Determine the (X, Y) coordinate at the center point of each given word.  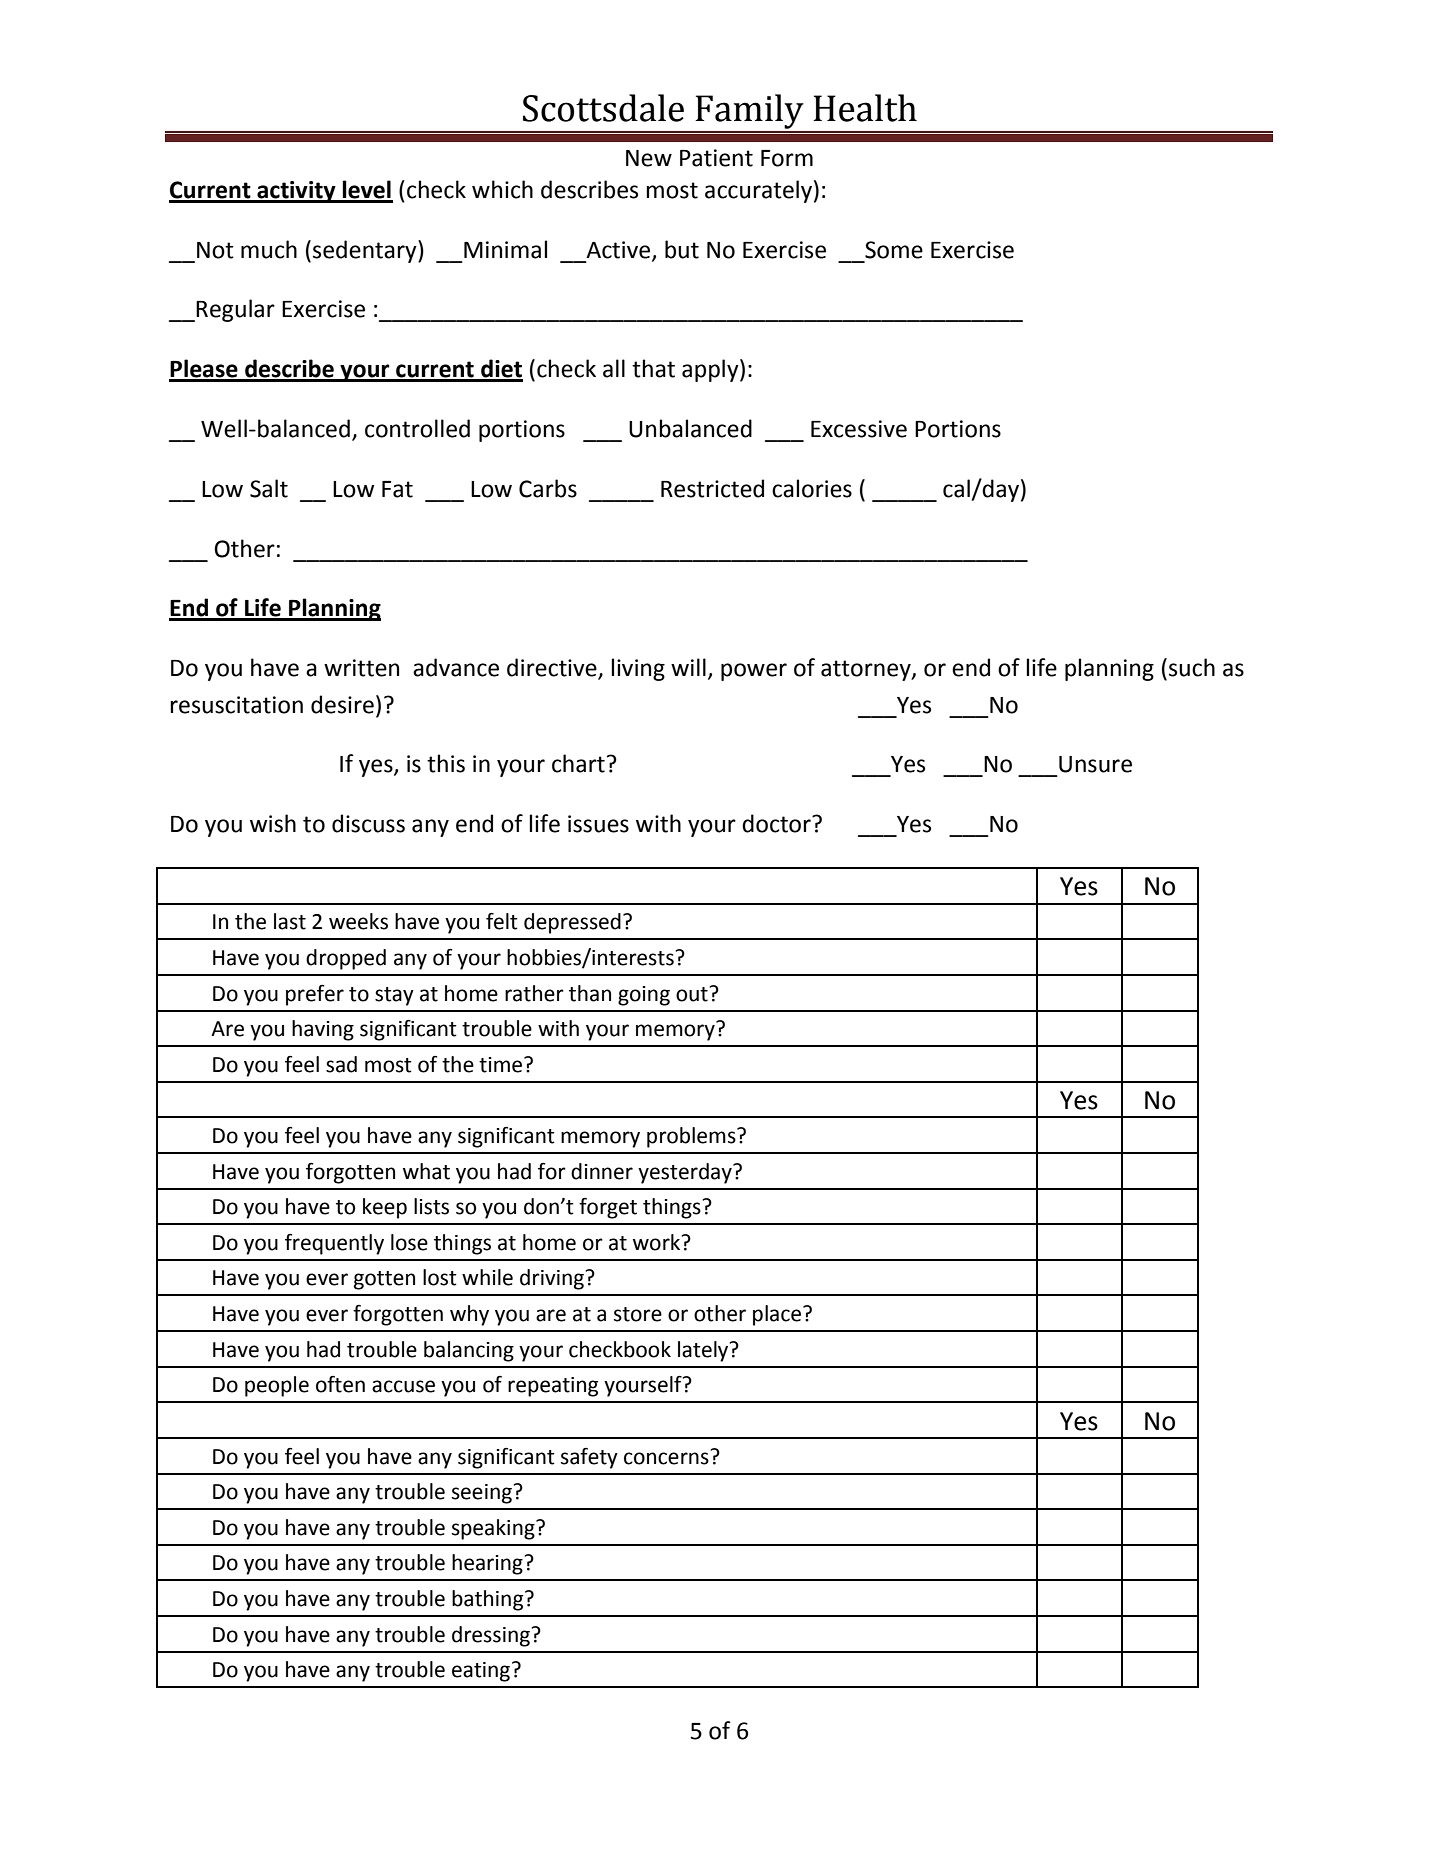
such (1192, 667)
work (658, 1242)
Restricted (712, 488)
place (778, 1315)
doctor (777, 823)
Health (865, 108)
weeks (358, 921)
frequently (334, 1244)
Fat (397, 489)
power (754, 672)
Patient (716, 158)
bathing (489, 1600)
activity (296, 192)
